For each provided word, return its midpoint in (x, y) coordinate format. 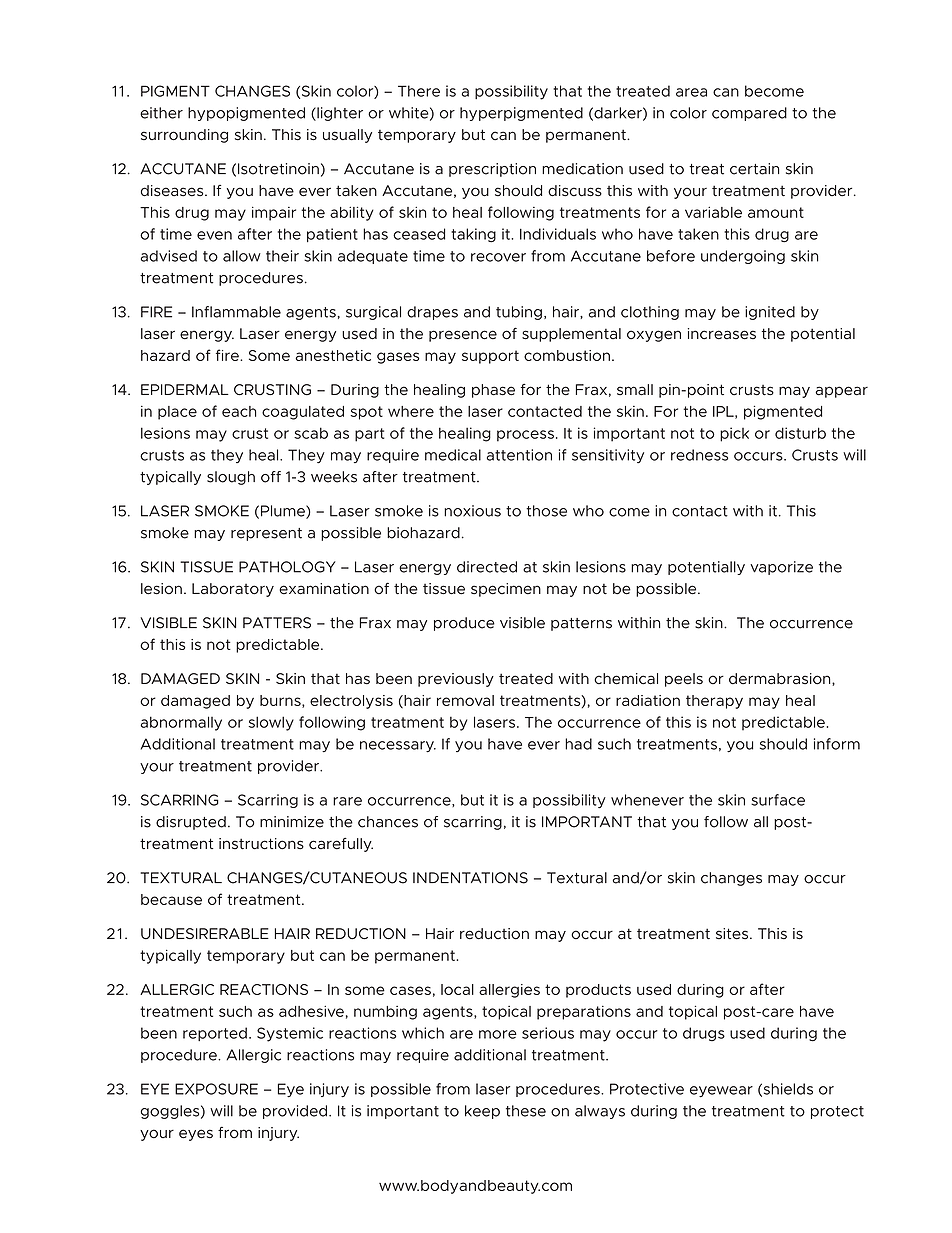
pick (734, 434)
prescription (492, 170)
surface (778, 800)
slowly (271, 723)
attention (519, 455)
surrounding (184, 136)
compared (749, 114)
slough (231, 478)
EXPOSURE (216, 1089)
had (578, 744)
